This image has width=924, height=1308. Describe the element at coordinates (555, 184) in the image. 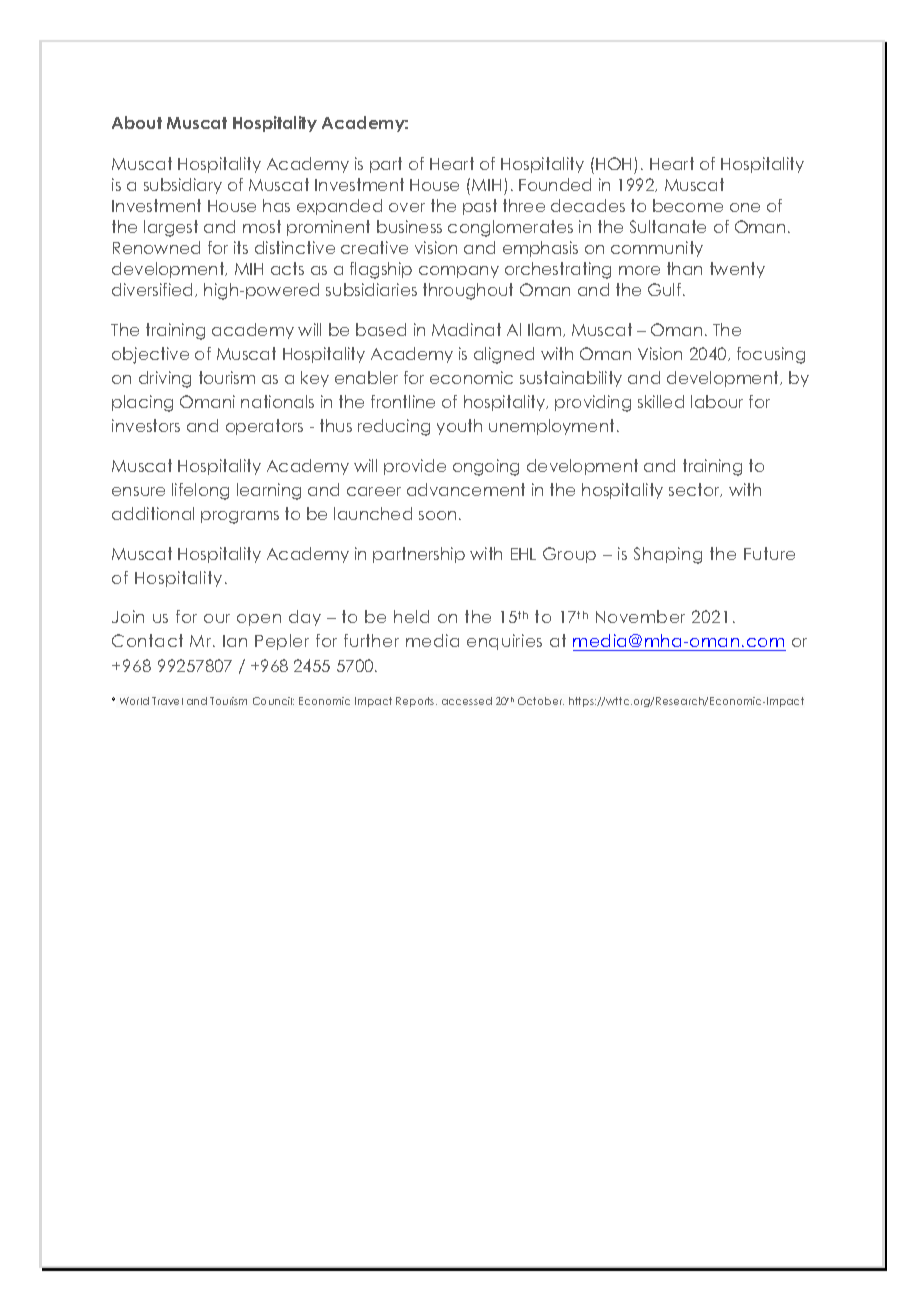

I see `Founded` at that location.
